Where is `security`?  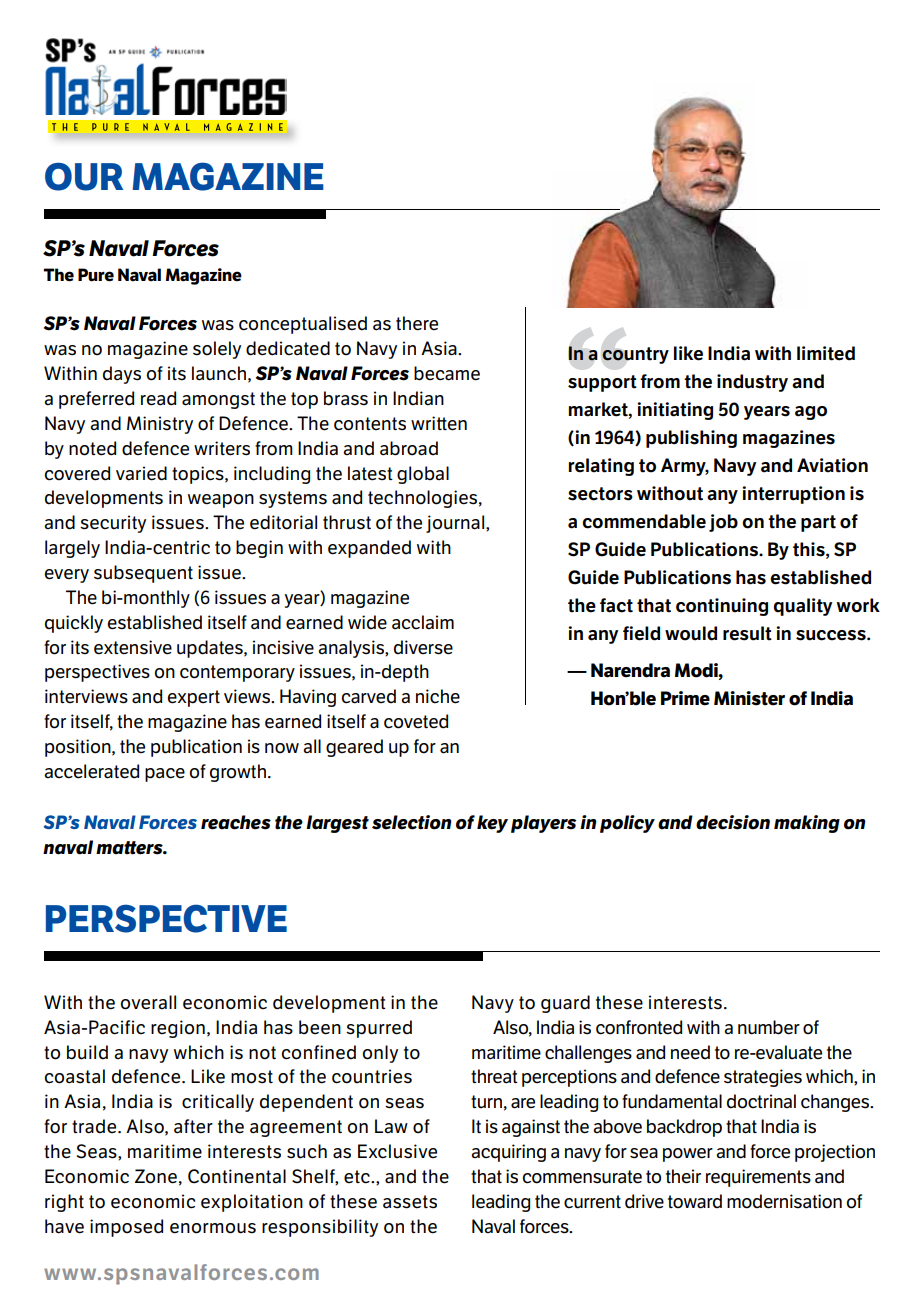 security is located at coordinates (113, 524).
